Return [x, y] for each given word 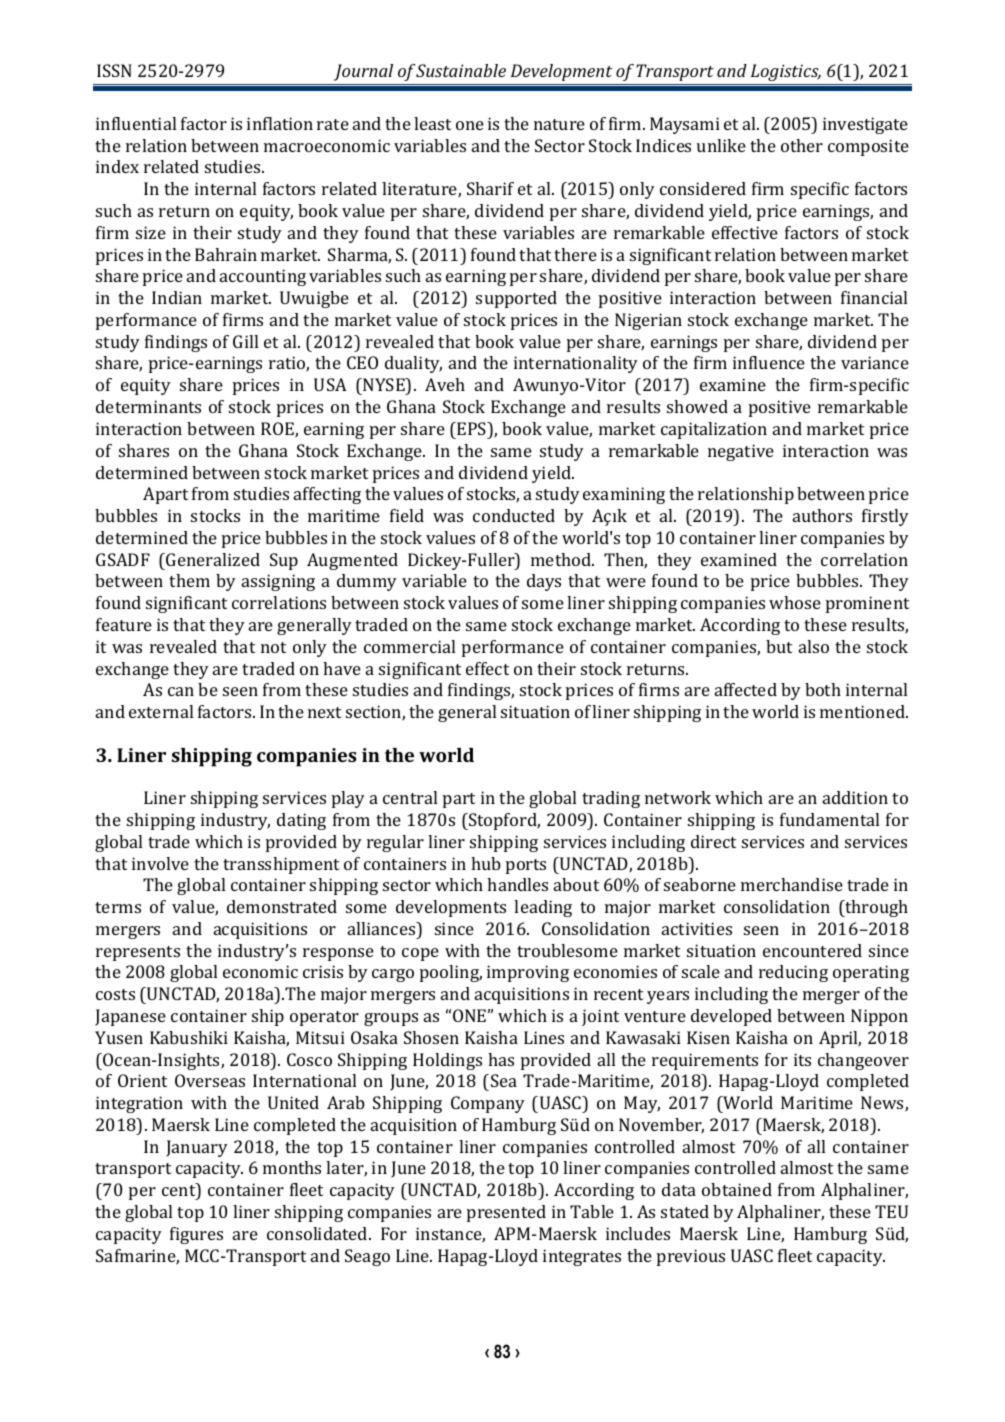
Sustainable [461, 70]
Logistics [786, 72]
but [779, 646]
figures [196, 1235]
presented [506, 1213]
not [273, 647]
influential [136, 123]
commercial [409, 646]
